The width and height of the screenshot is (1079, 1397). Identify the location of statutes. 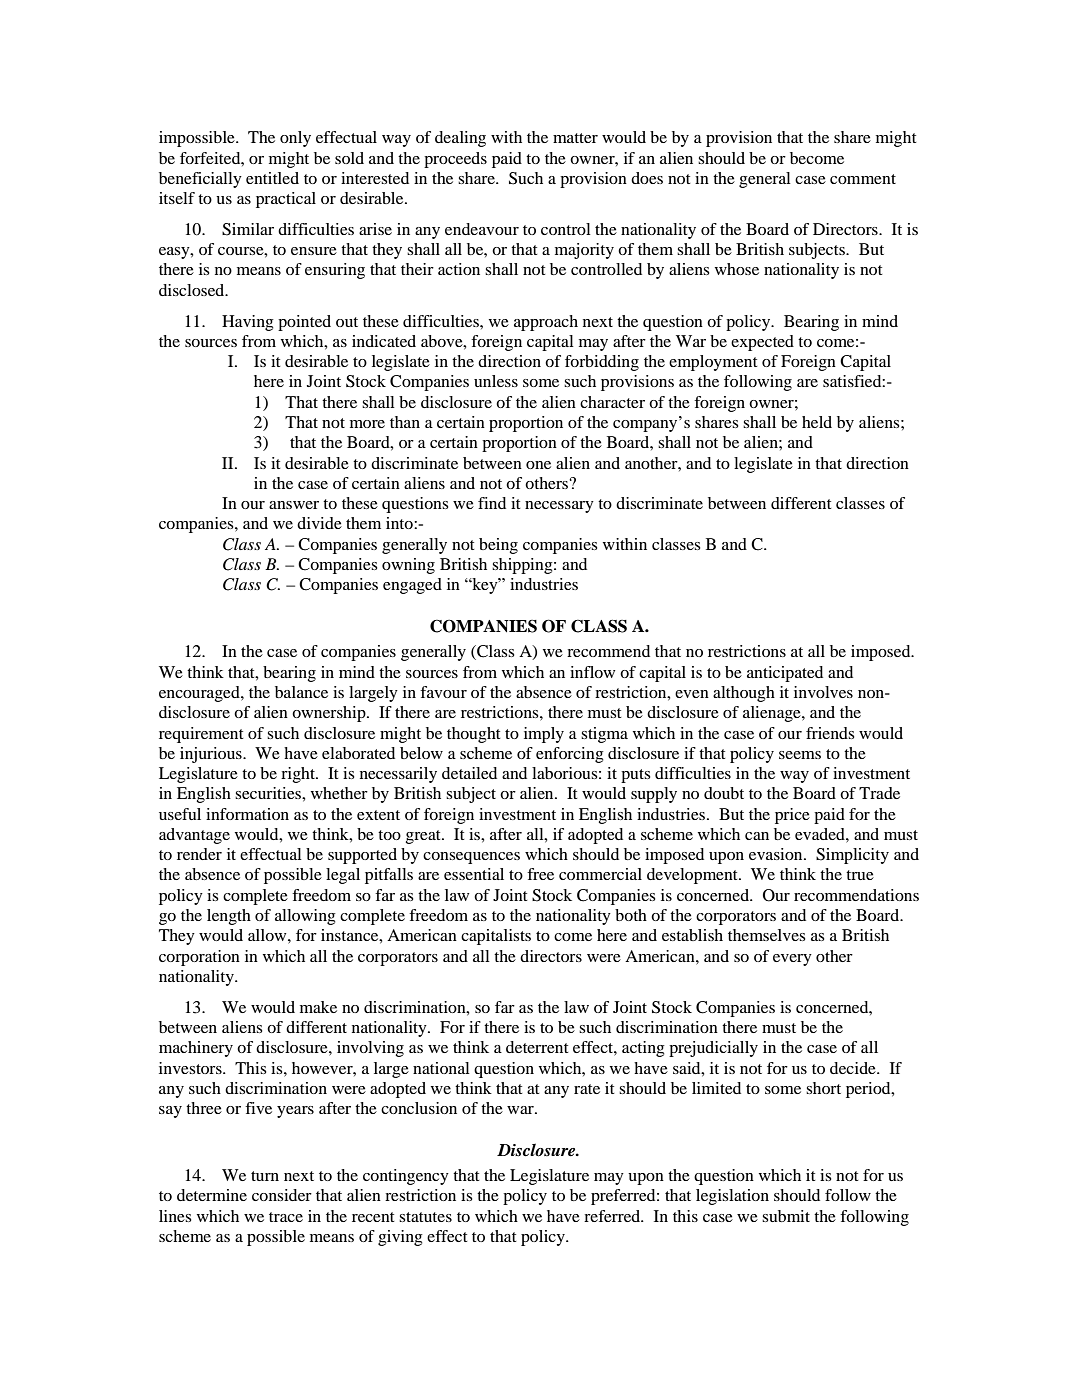
(425, 1217).
